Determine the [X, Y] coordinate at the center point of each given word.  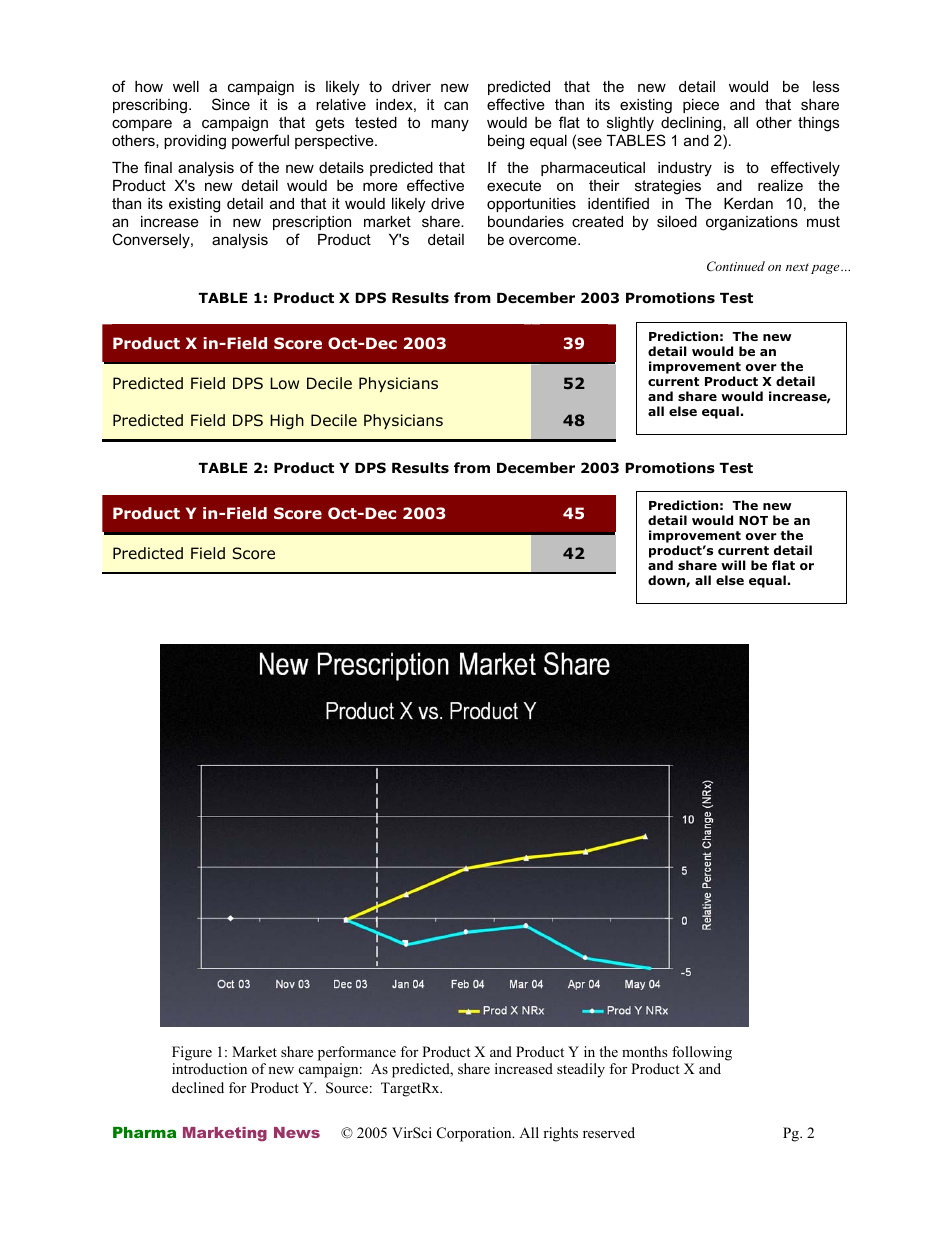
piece [701, 106]
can [456, 105]
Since [231, 104]
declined [198, 1087]
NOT [753, 520]
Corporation [475, 1134]
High [287, 422]
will [733, 565]
